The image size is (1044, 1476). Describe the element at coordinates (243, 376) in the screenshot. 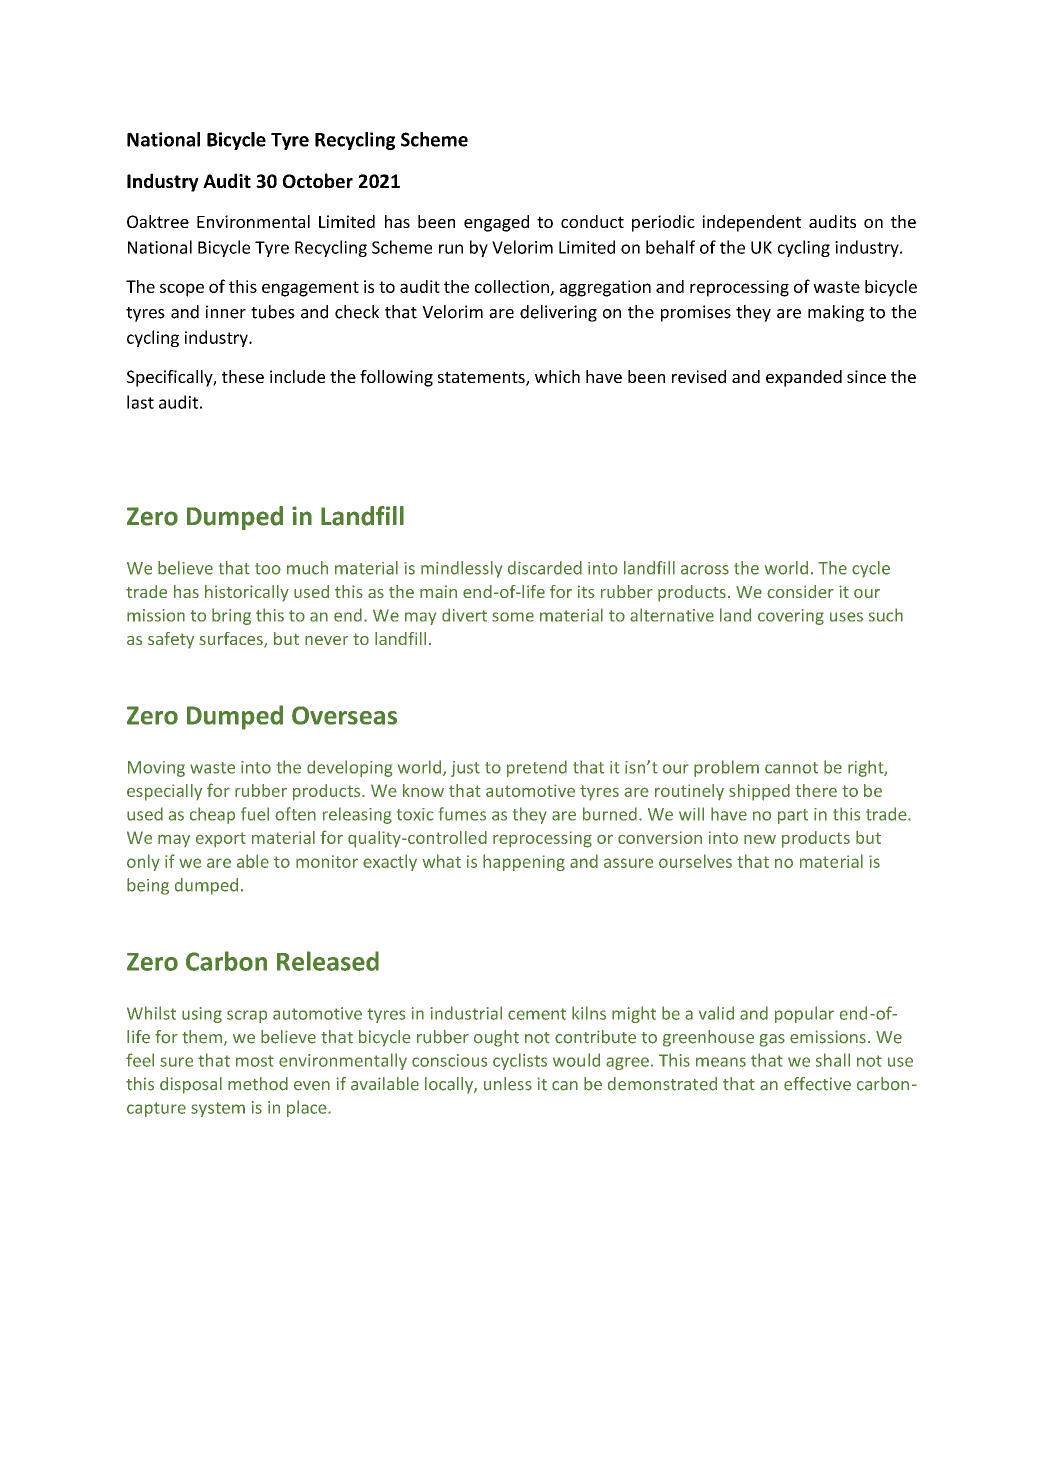

I see `these` at that location.
